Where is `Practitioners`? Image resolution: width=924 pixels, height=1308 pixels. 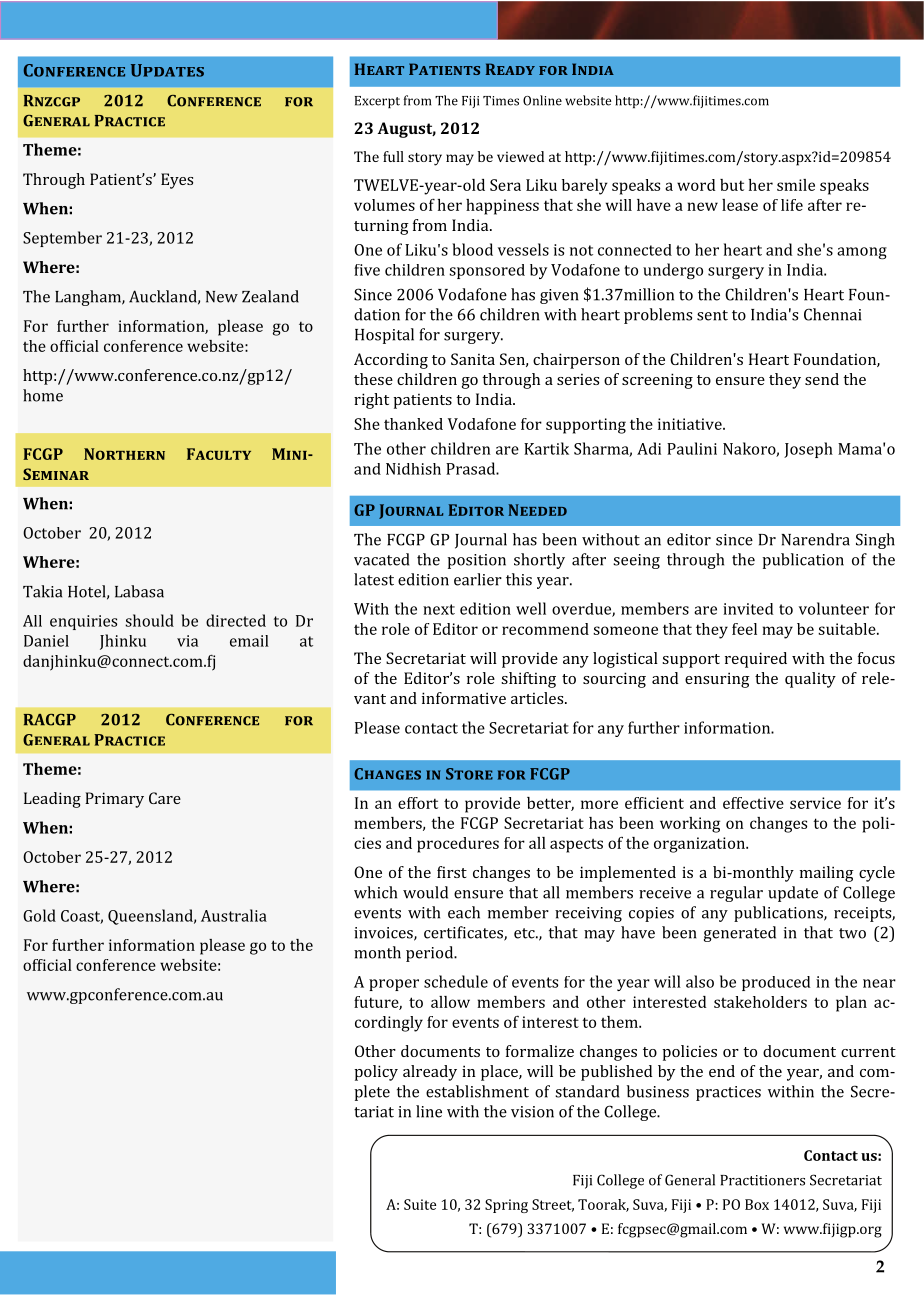 Practitioners is located at coordinates (762, 1180).
